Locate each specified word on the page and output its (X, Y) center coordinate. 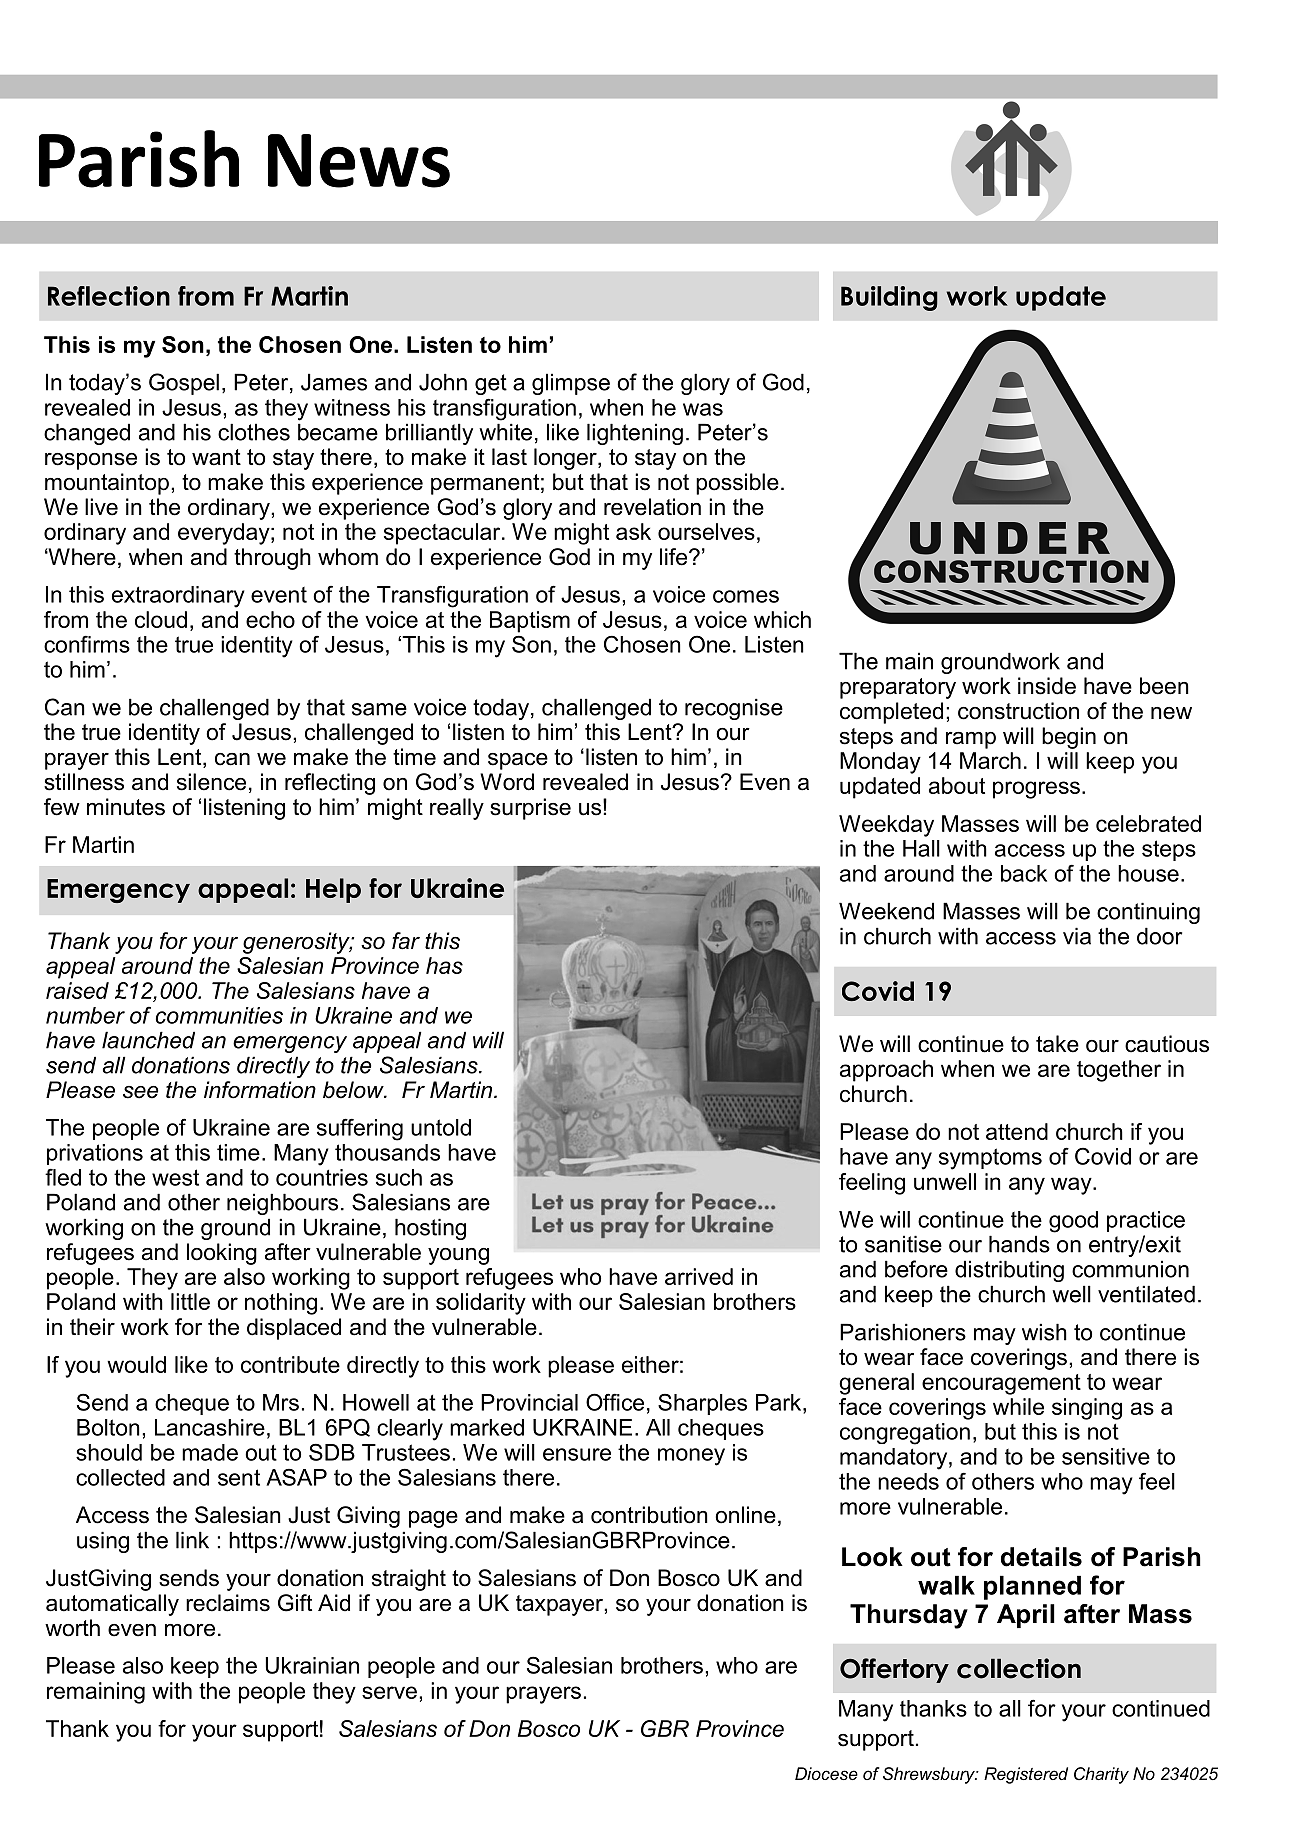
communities (219, 1015)
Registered (1026, 1775)
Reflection (109, 296)
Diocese (826, 1773)
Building (889, 298)
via (1077, 936)
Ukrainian (312, 1665)
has (444, 965)
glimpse (571, 384)
